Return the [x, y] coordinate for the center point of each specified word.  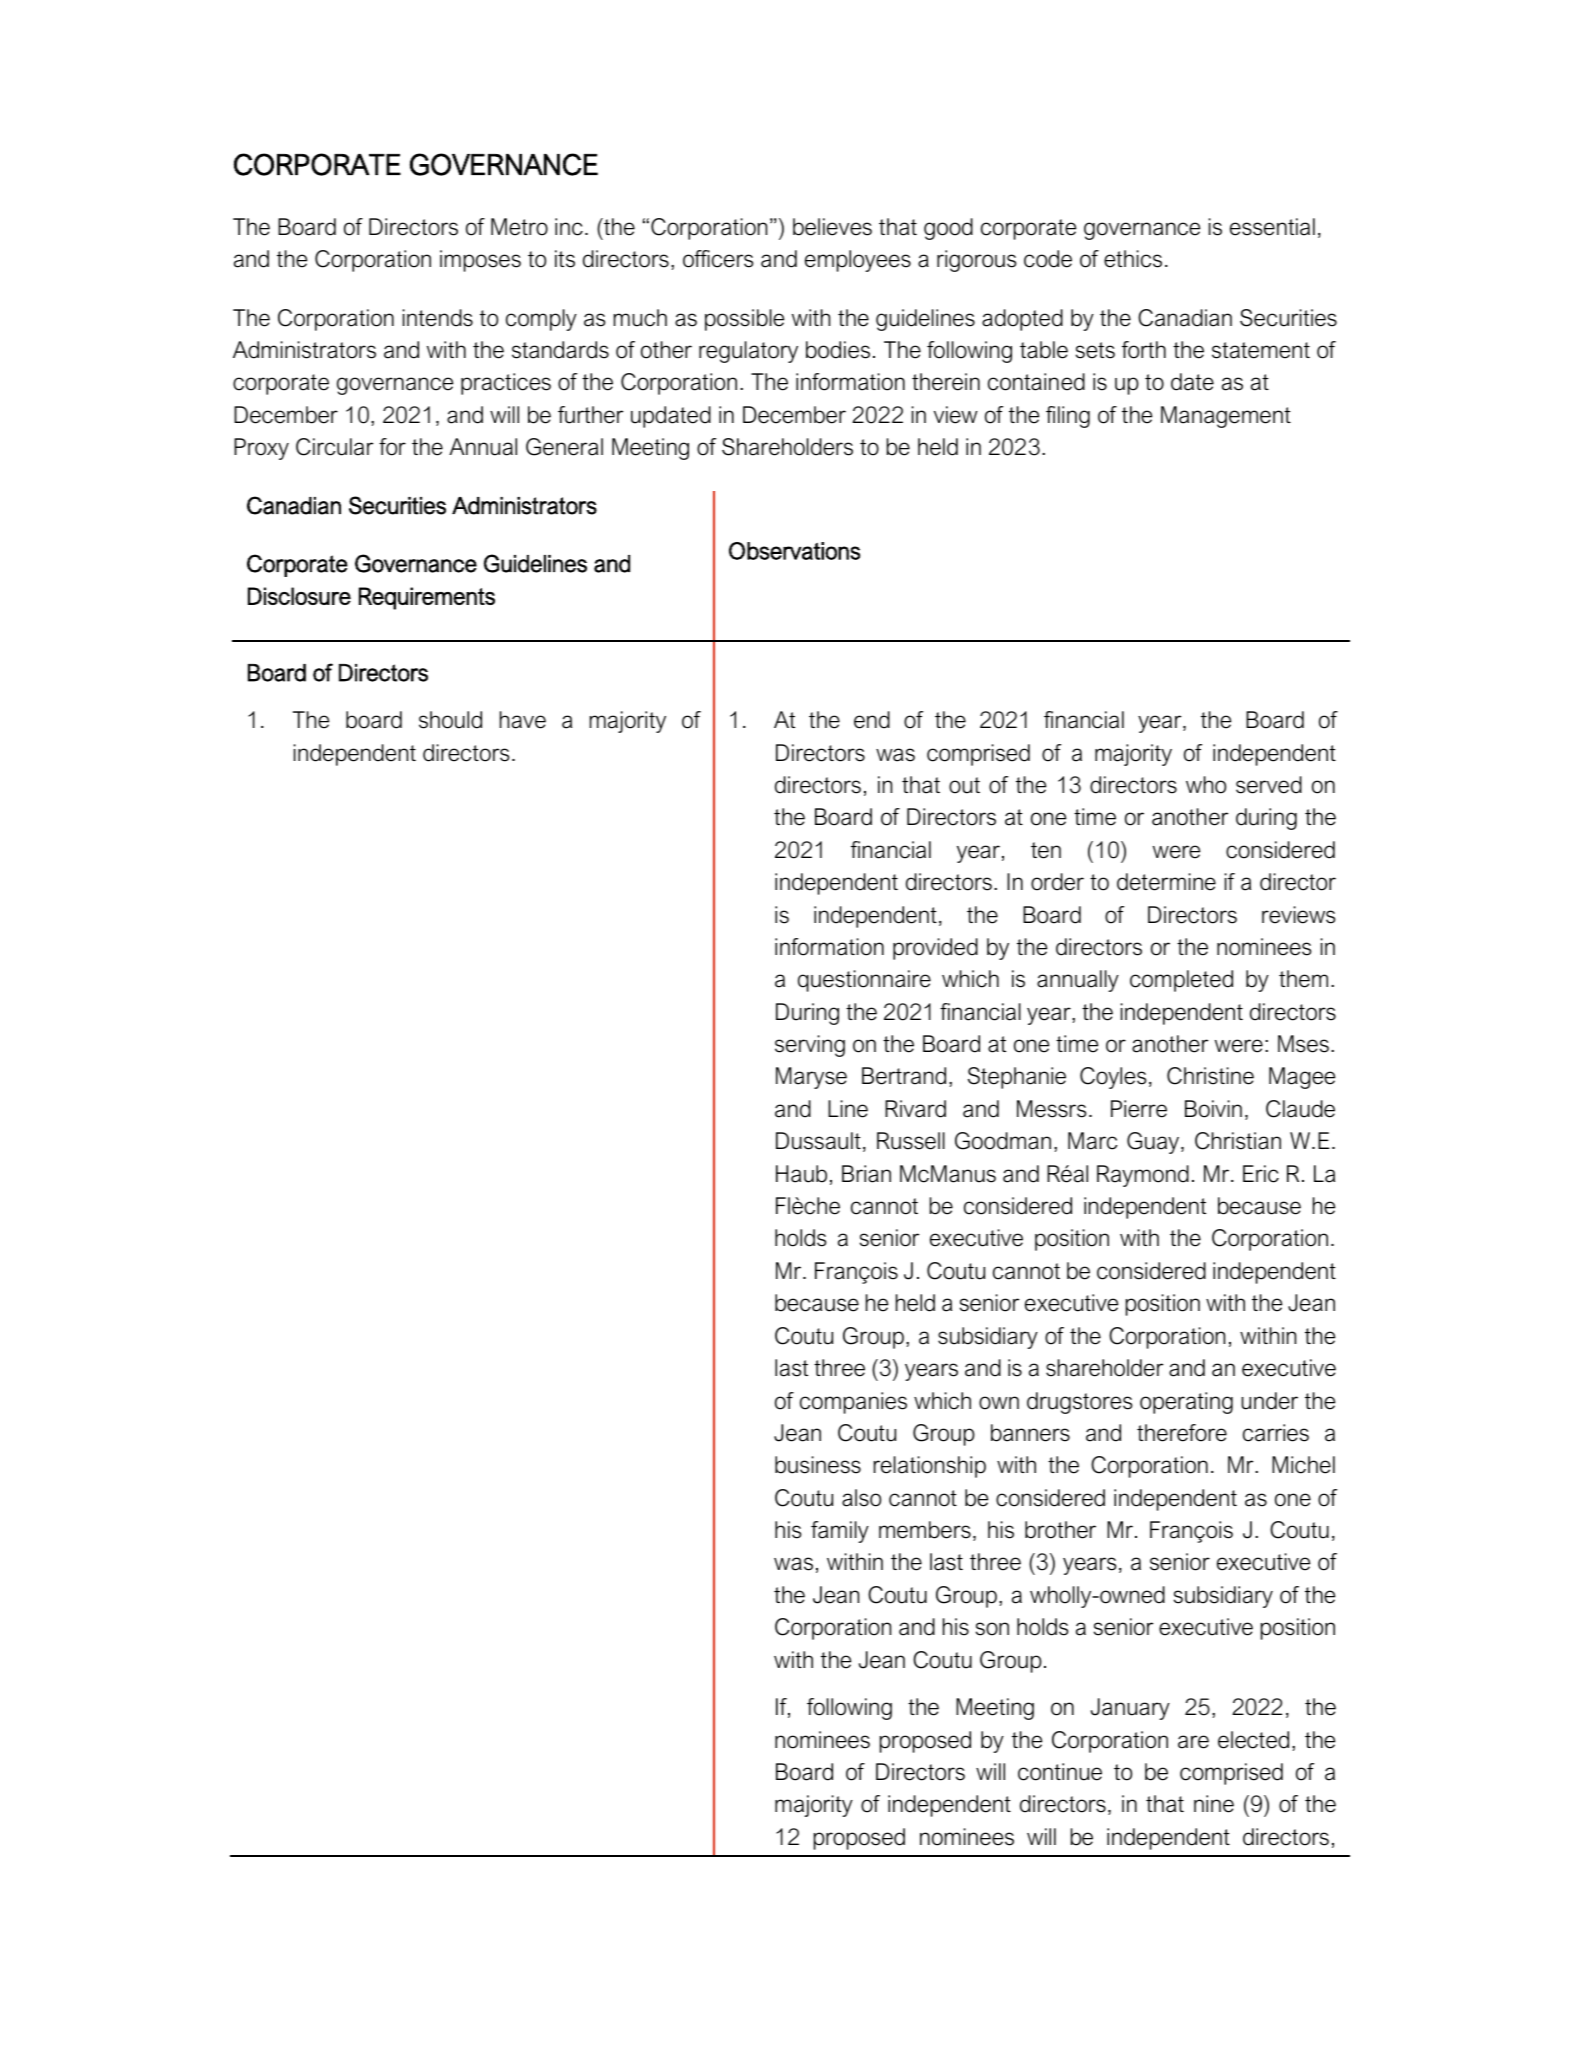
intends [438, 318]
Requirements [427, 598]
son [992, 1629]
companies [853, 1403]
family [840, 1532]
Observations [794, 551]
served [1269, 785]
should [450, 720]
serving [810, 1046]
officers [718, 259]
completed [1181, 981]
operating [1186, 1403]
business [818, 1465]
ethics [1133, 259]
